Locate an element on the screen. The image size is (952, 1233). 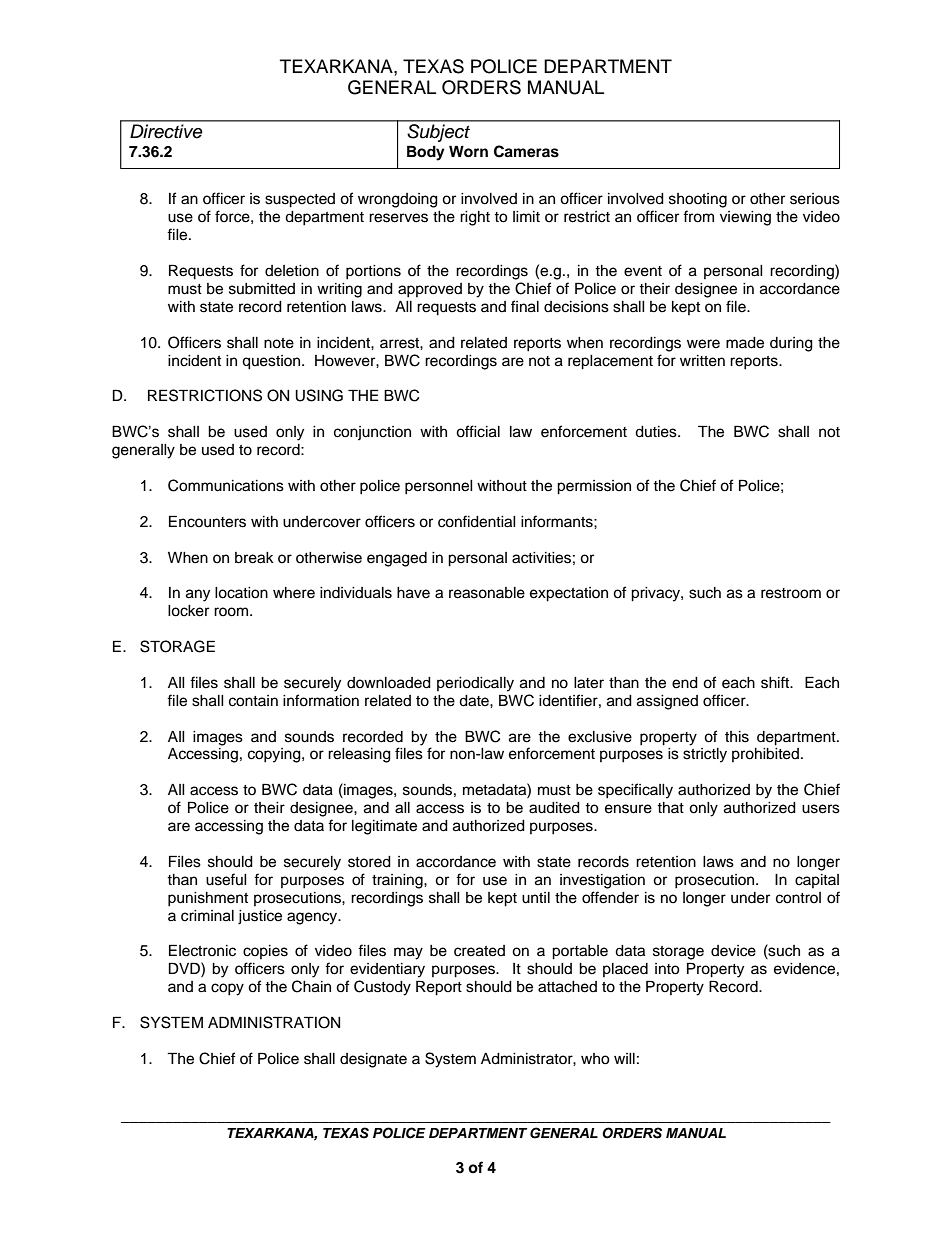
ADMINISTRATION is located at coordinates (274, 1022).
